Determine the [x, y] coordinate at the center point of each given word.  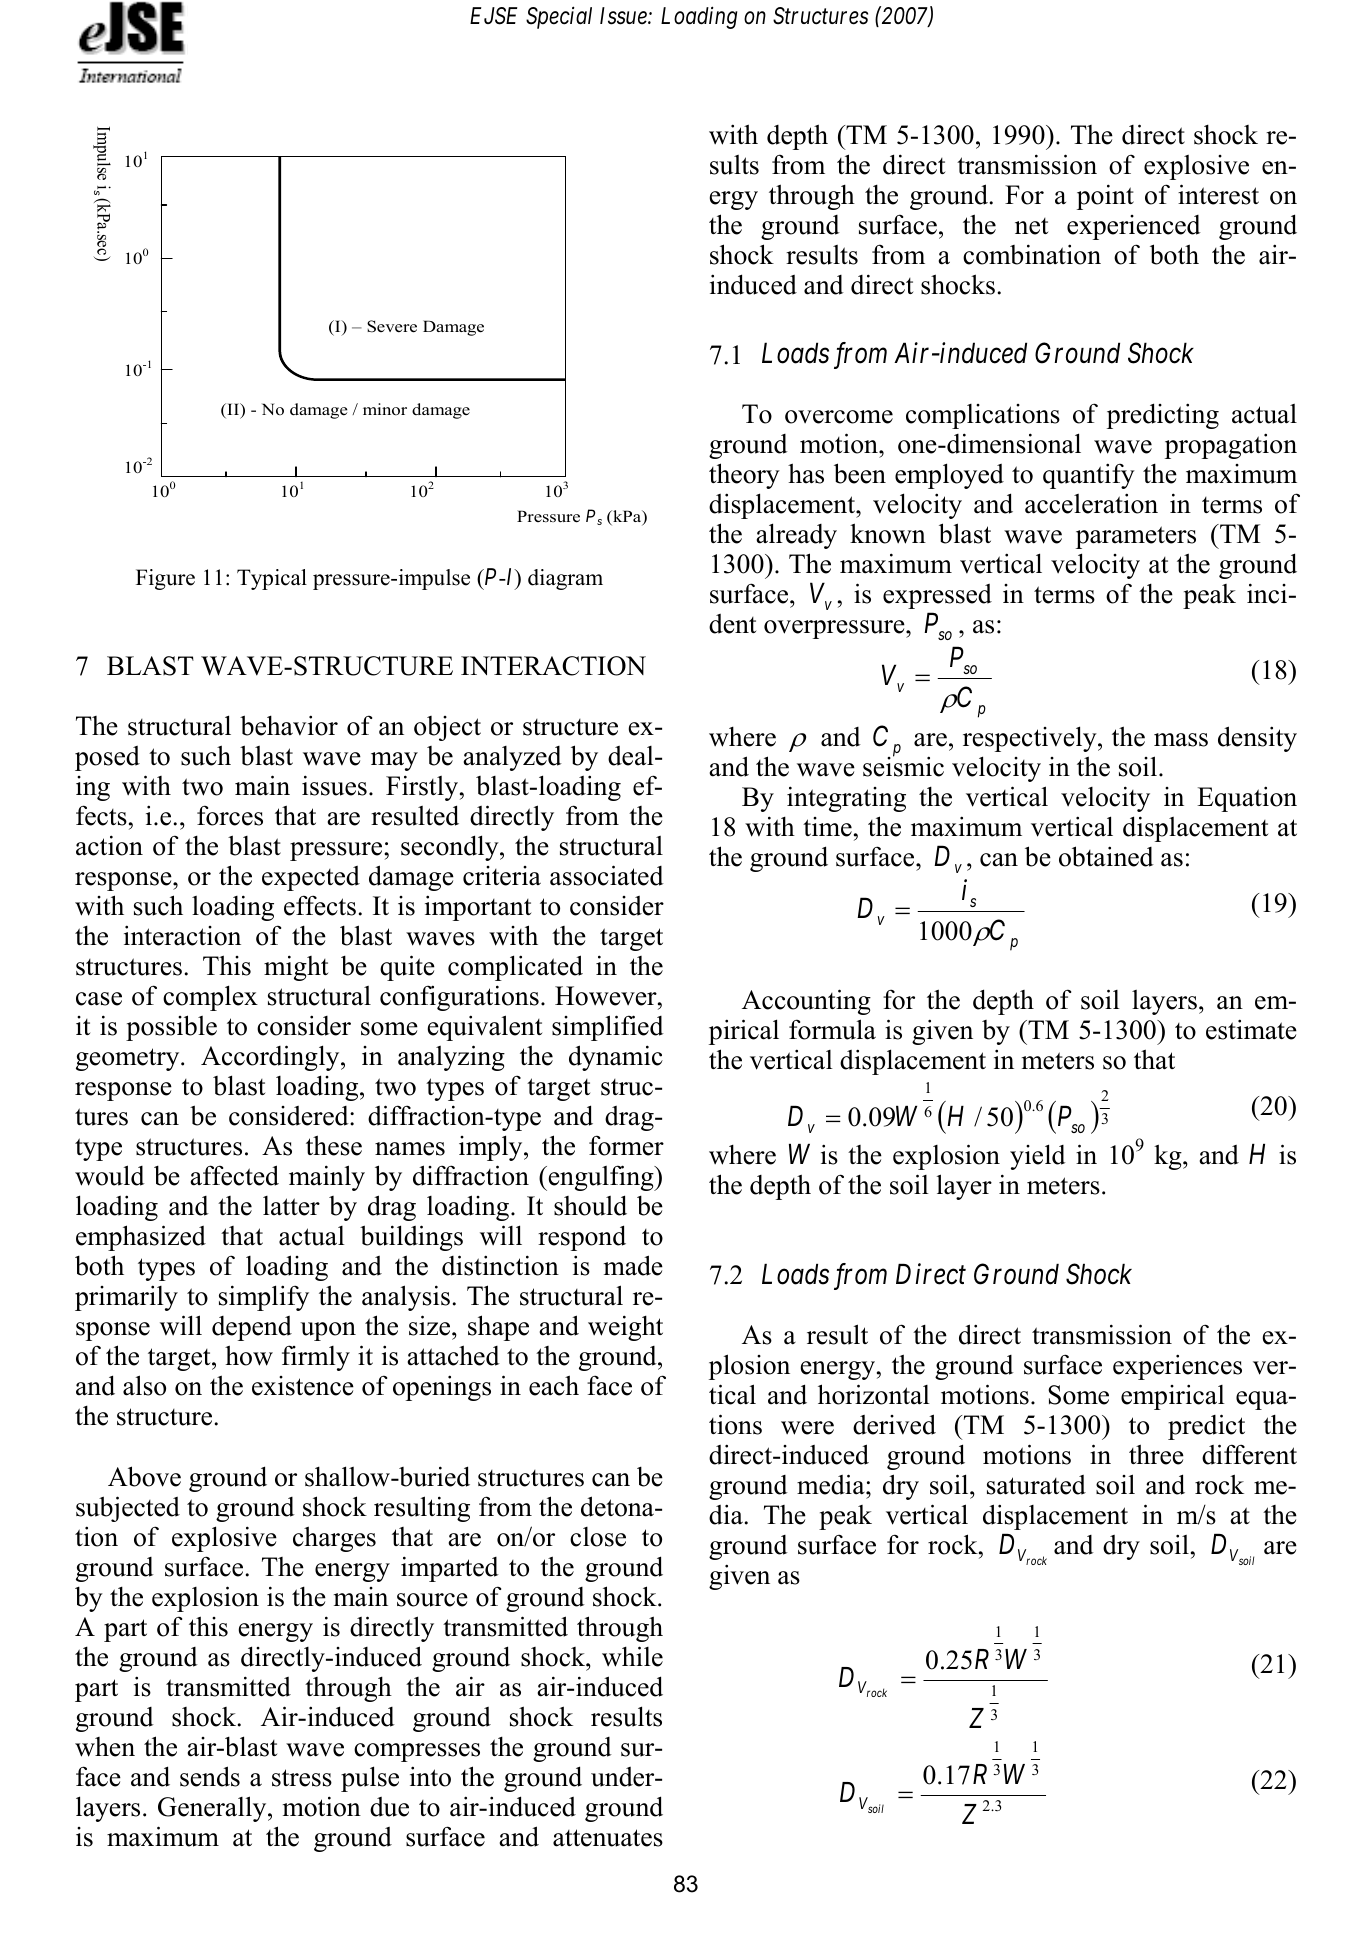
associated [607, 875]
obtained [1106, 856]
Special [559, 17]
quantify [1089, 476]
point [1105, 197]
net [1031, 226]
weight [625, 1328]
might [296, 968]
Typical [272, 579]
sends [210, 1776]
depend [252, 1328]
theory [744, 476]
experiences [1177, 1367]
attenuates [608, 1838]
